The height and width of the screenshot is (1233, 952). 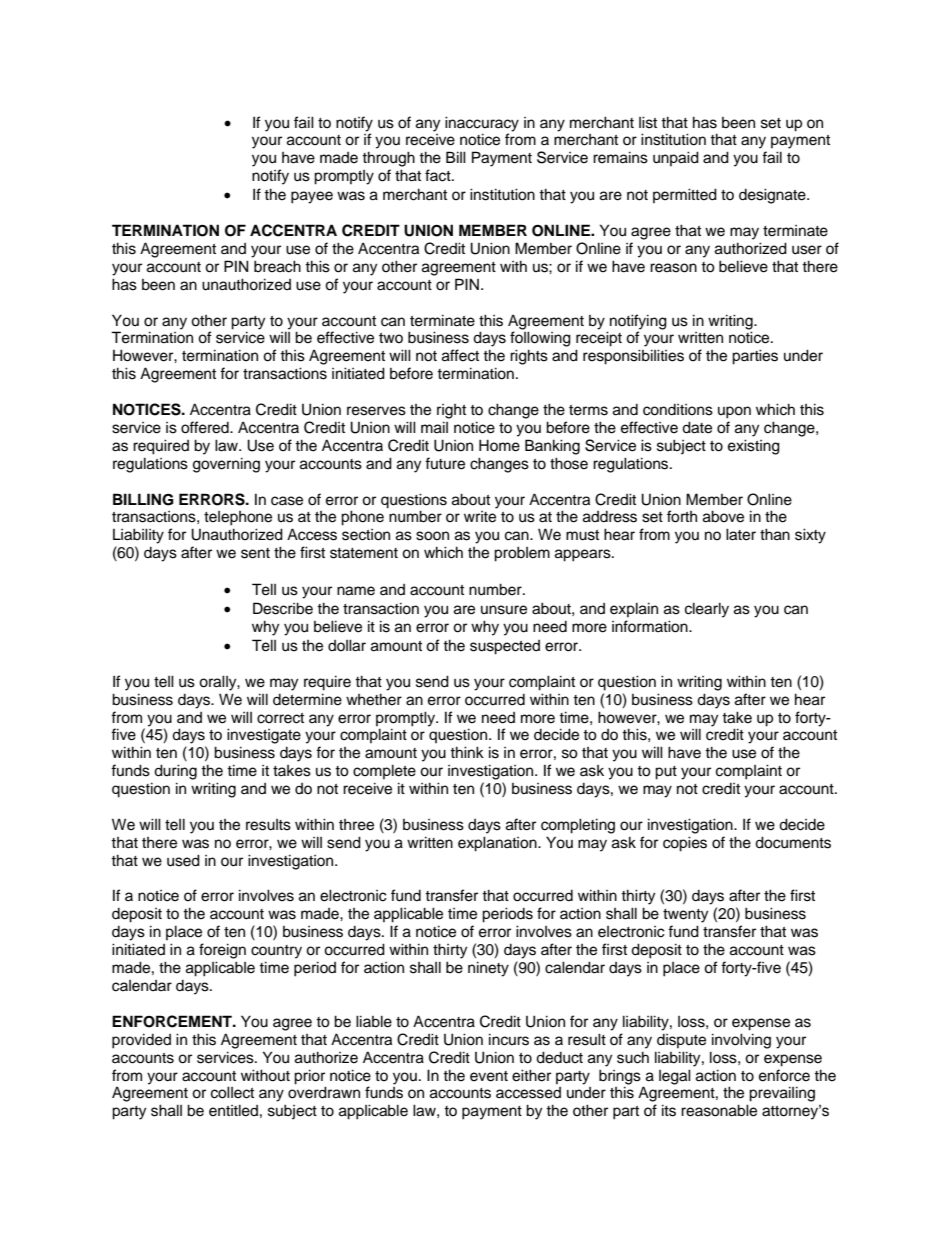 What do you see at coordinates (232, 1092) in the screenshot?
I see `collect` at bounding box center [232, 1092].
